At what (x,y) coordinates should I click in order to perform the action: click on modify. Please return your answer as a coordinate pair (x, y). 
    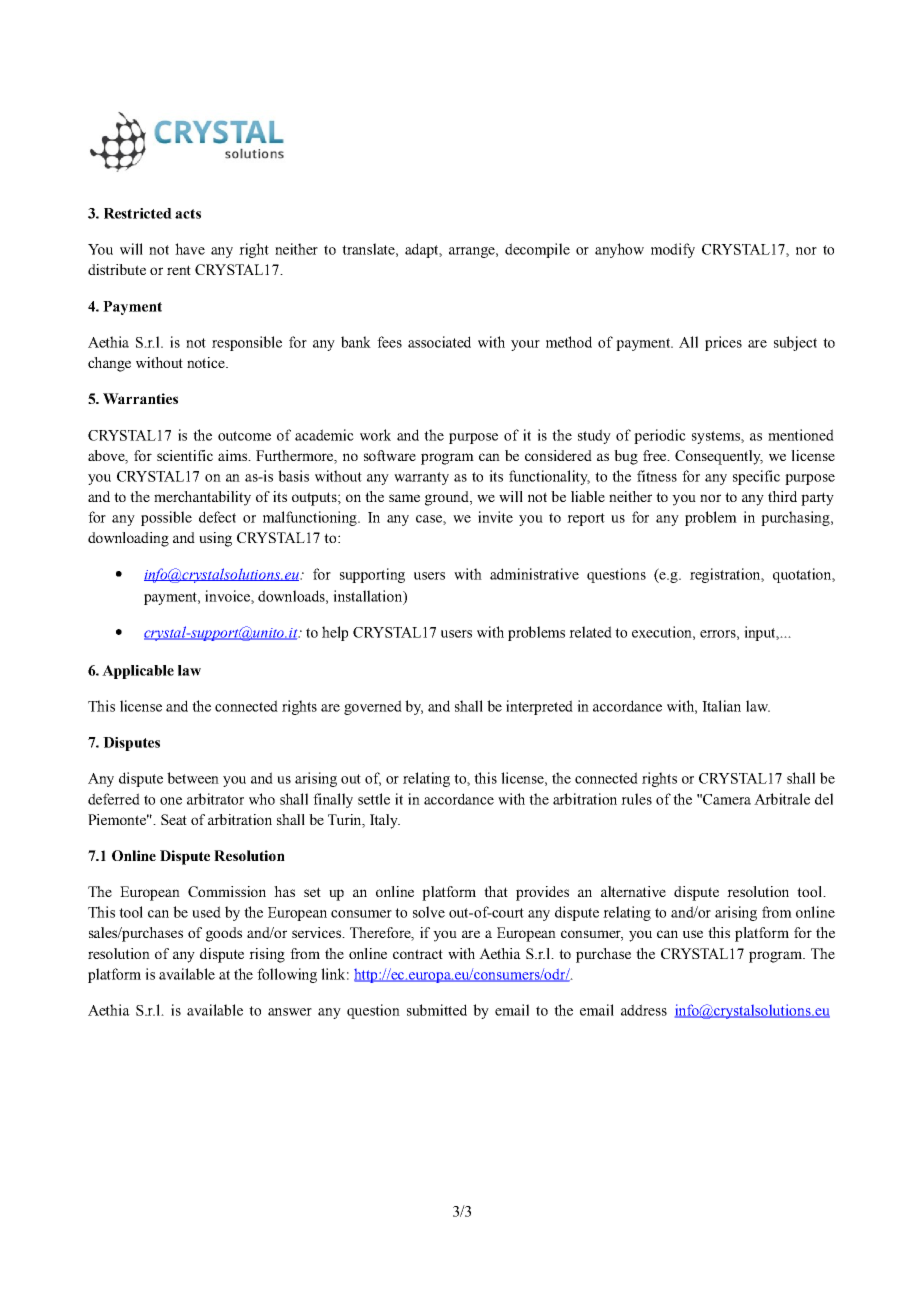
    Looking at the image, I should click on (673, 250).
